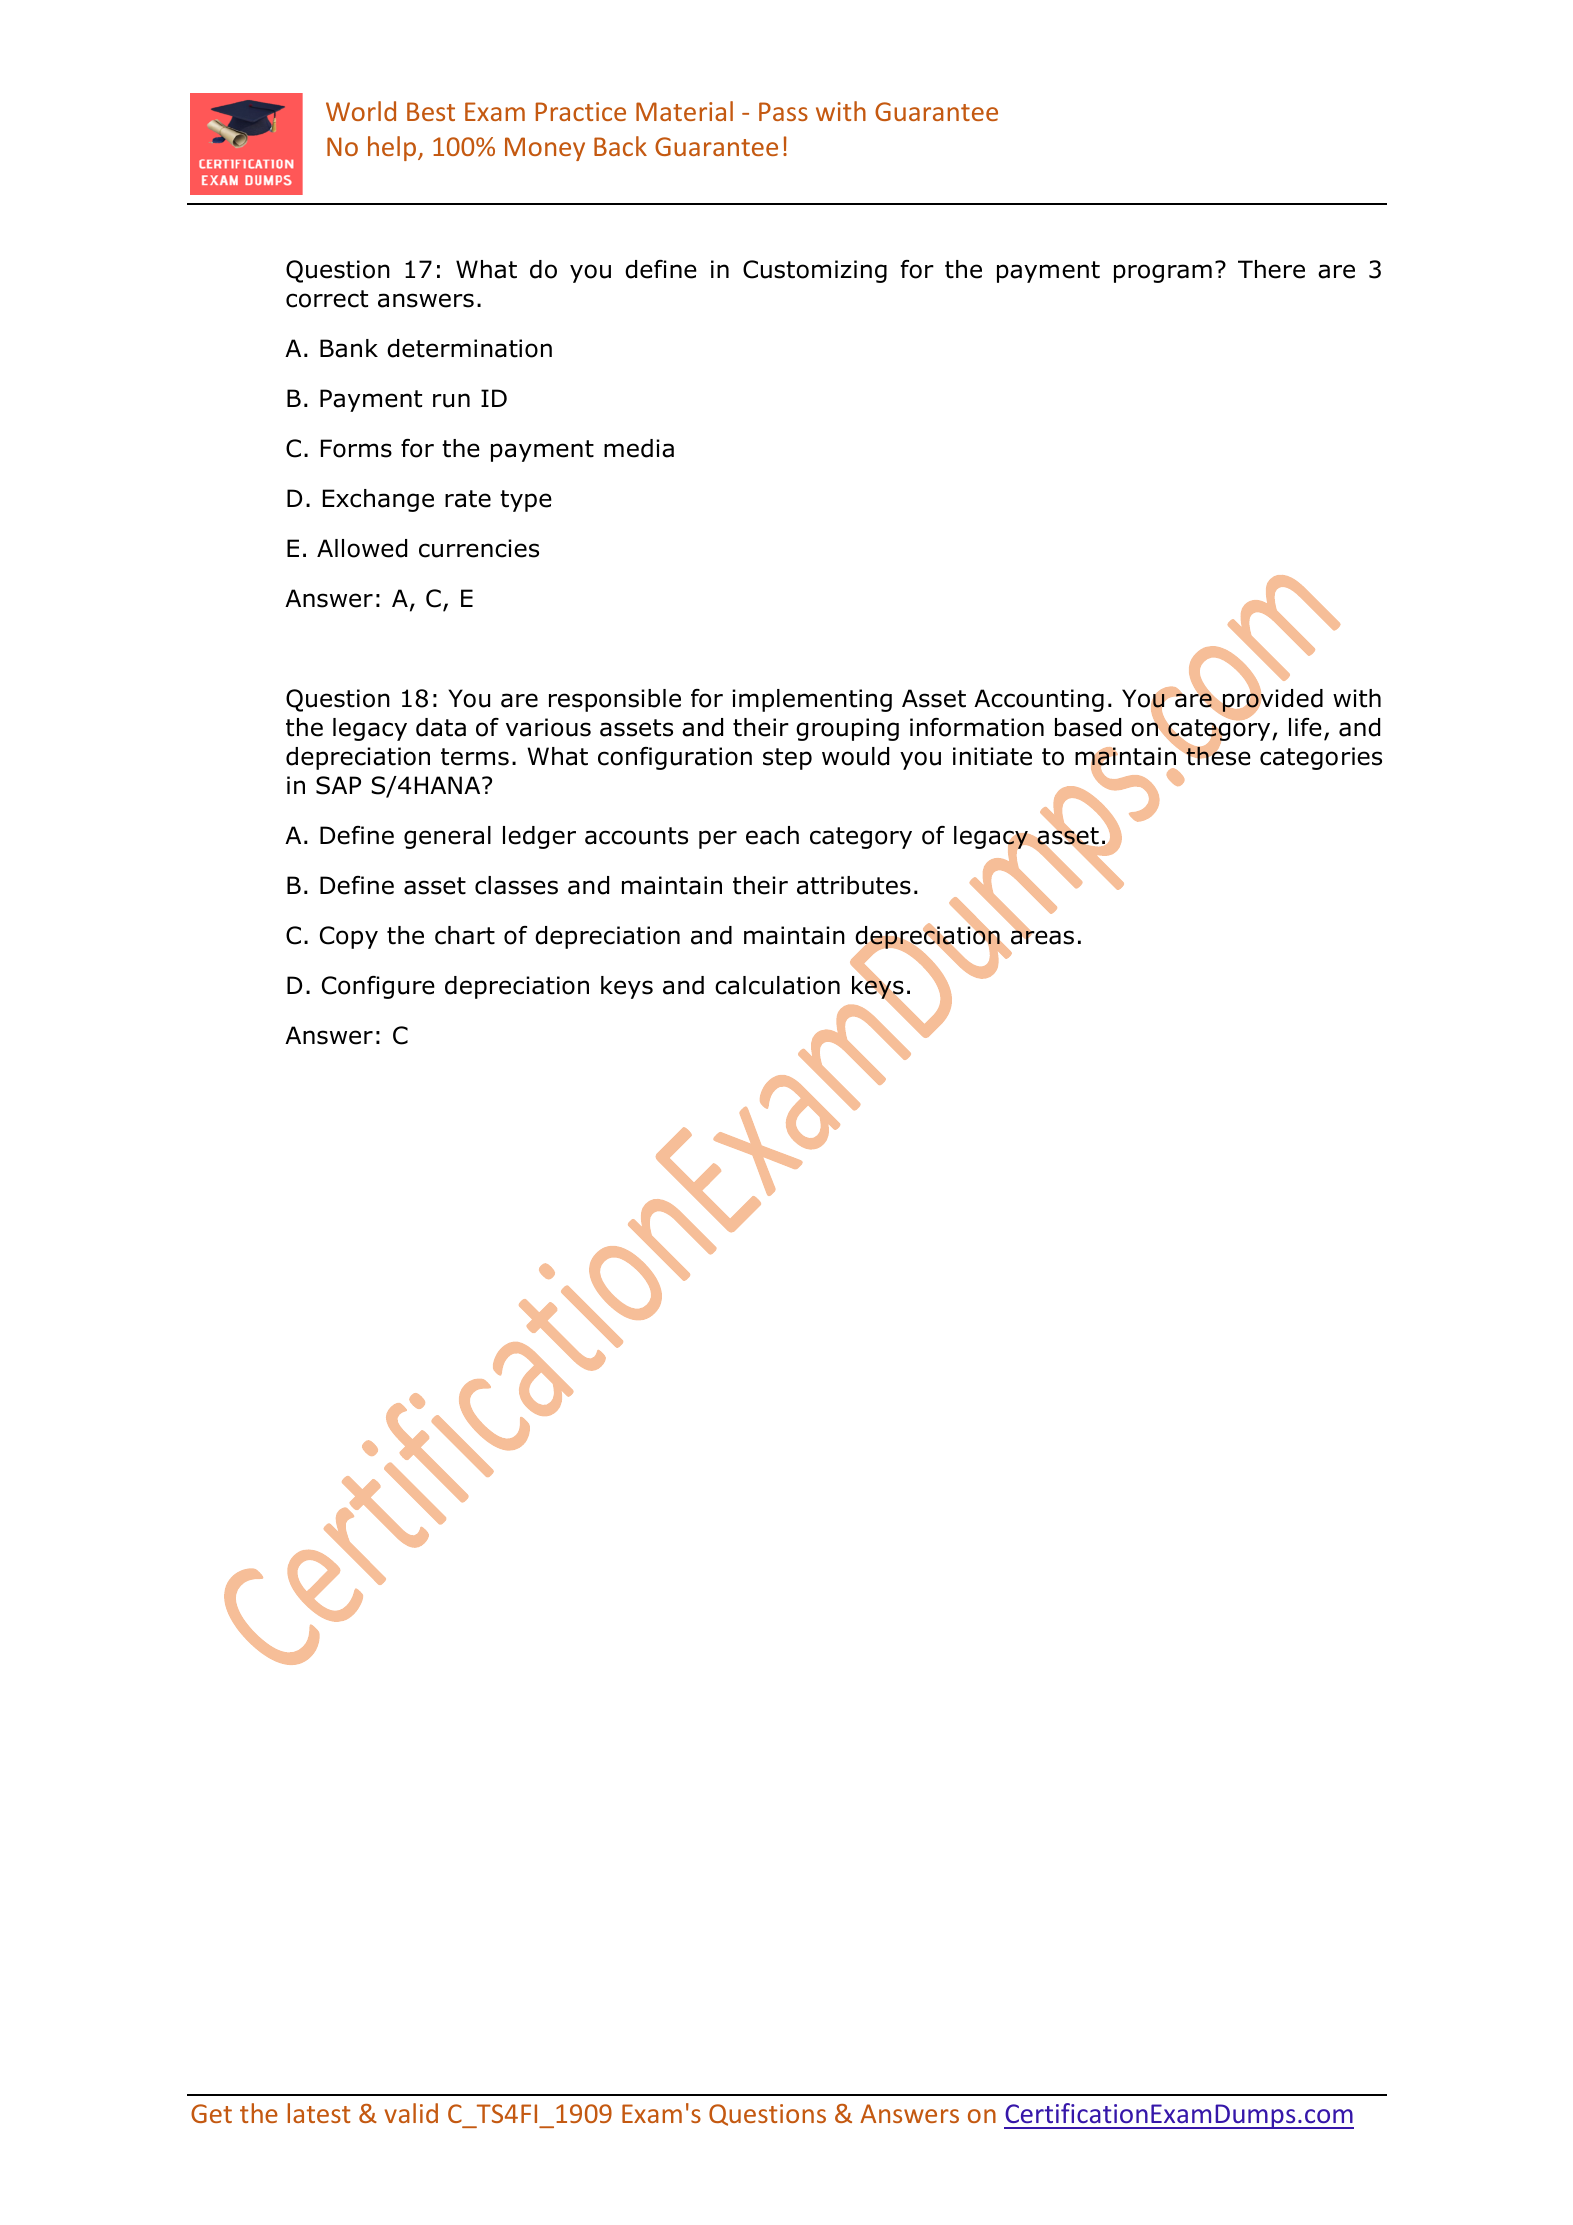 The height and width of the page is (2225, 1573). What do you see at coordinates (378, 987) in the page?
I see `Configure` at bounding box center [378, 987].
